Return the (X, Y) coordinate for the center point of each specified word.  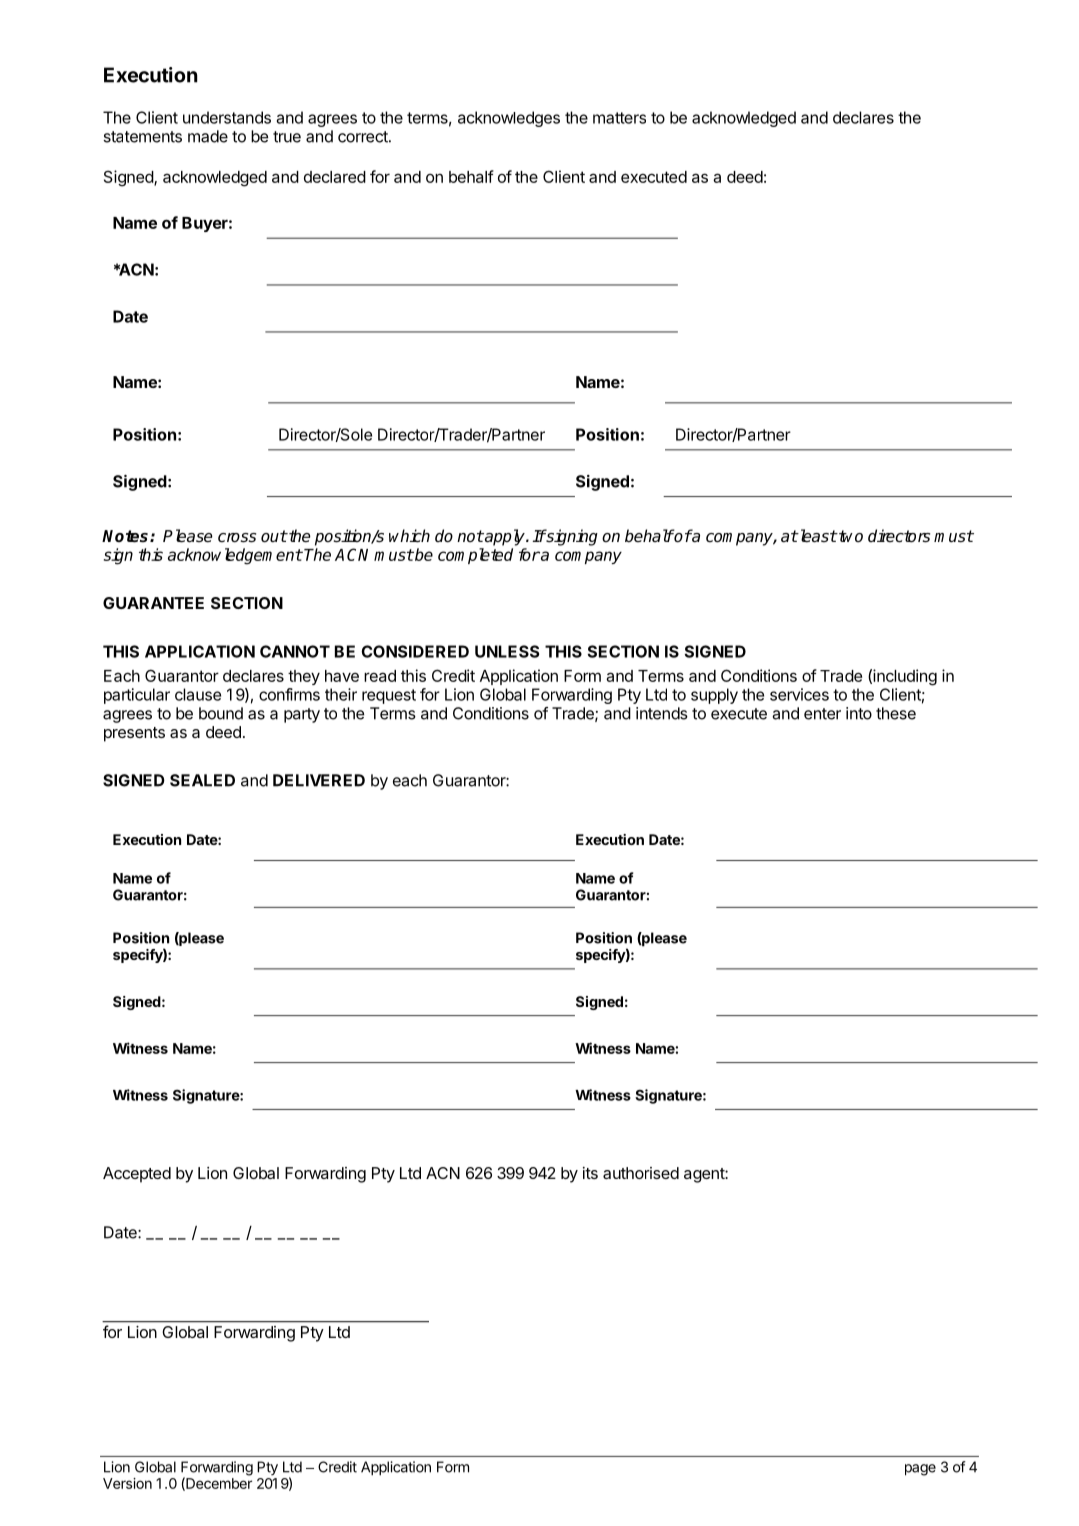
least (817, 536)
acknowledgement (235, 556)
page (920, 1470)
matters (619, 118)
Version (127, 1483)
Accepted (137, 1175)
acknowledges (509, 119)
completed (475, 556)
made (208, 136)
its (590, 1173)
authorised (641, 1173)
